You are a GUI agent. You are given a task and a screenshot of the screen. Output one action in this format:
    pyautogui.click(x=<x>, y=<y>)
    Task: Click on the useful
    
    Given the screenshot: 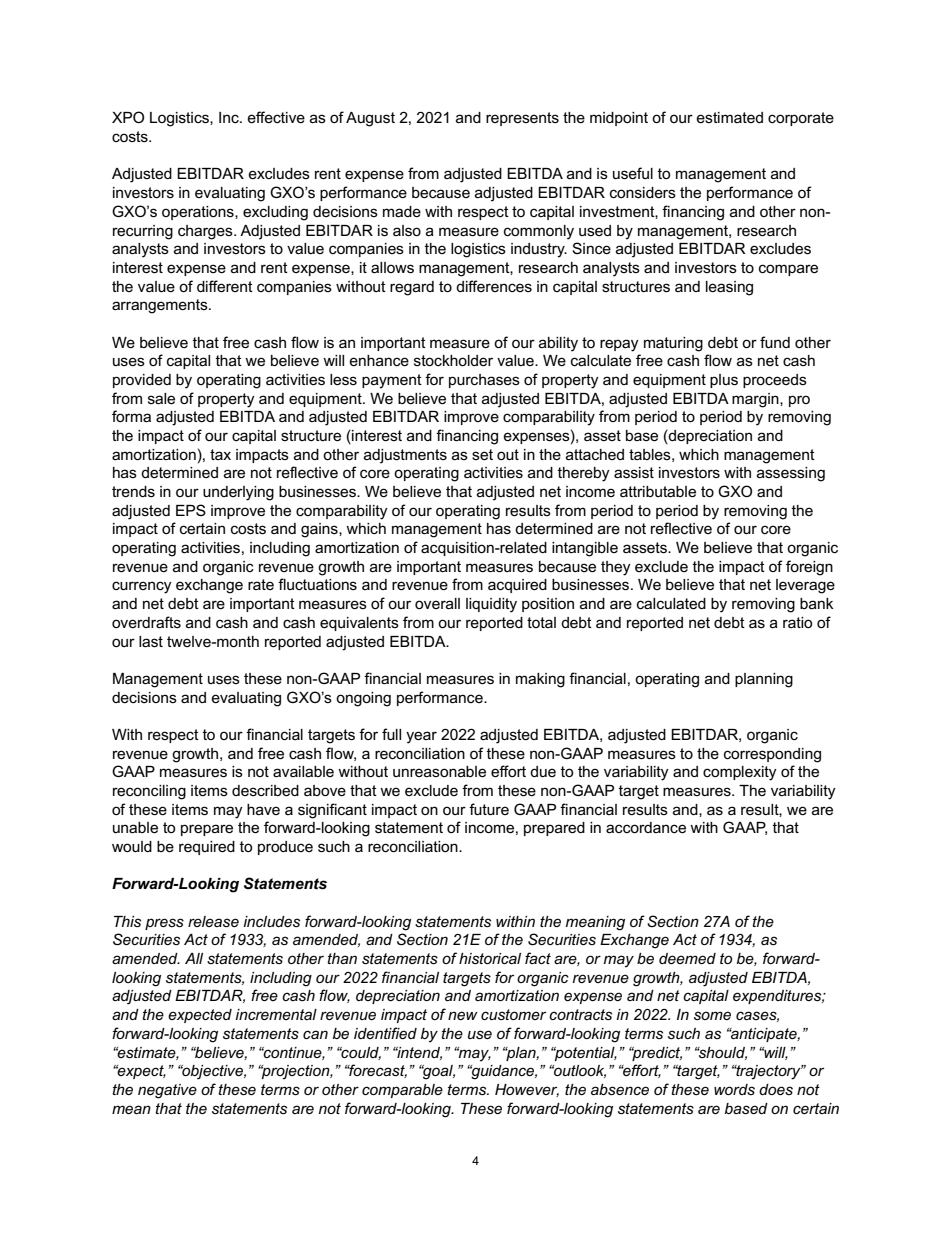 What is the action you would take?
    pyautogui.click(x=633, y=173)
